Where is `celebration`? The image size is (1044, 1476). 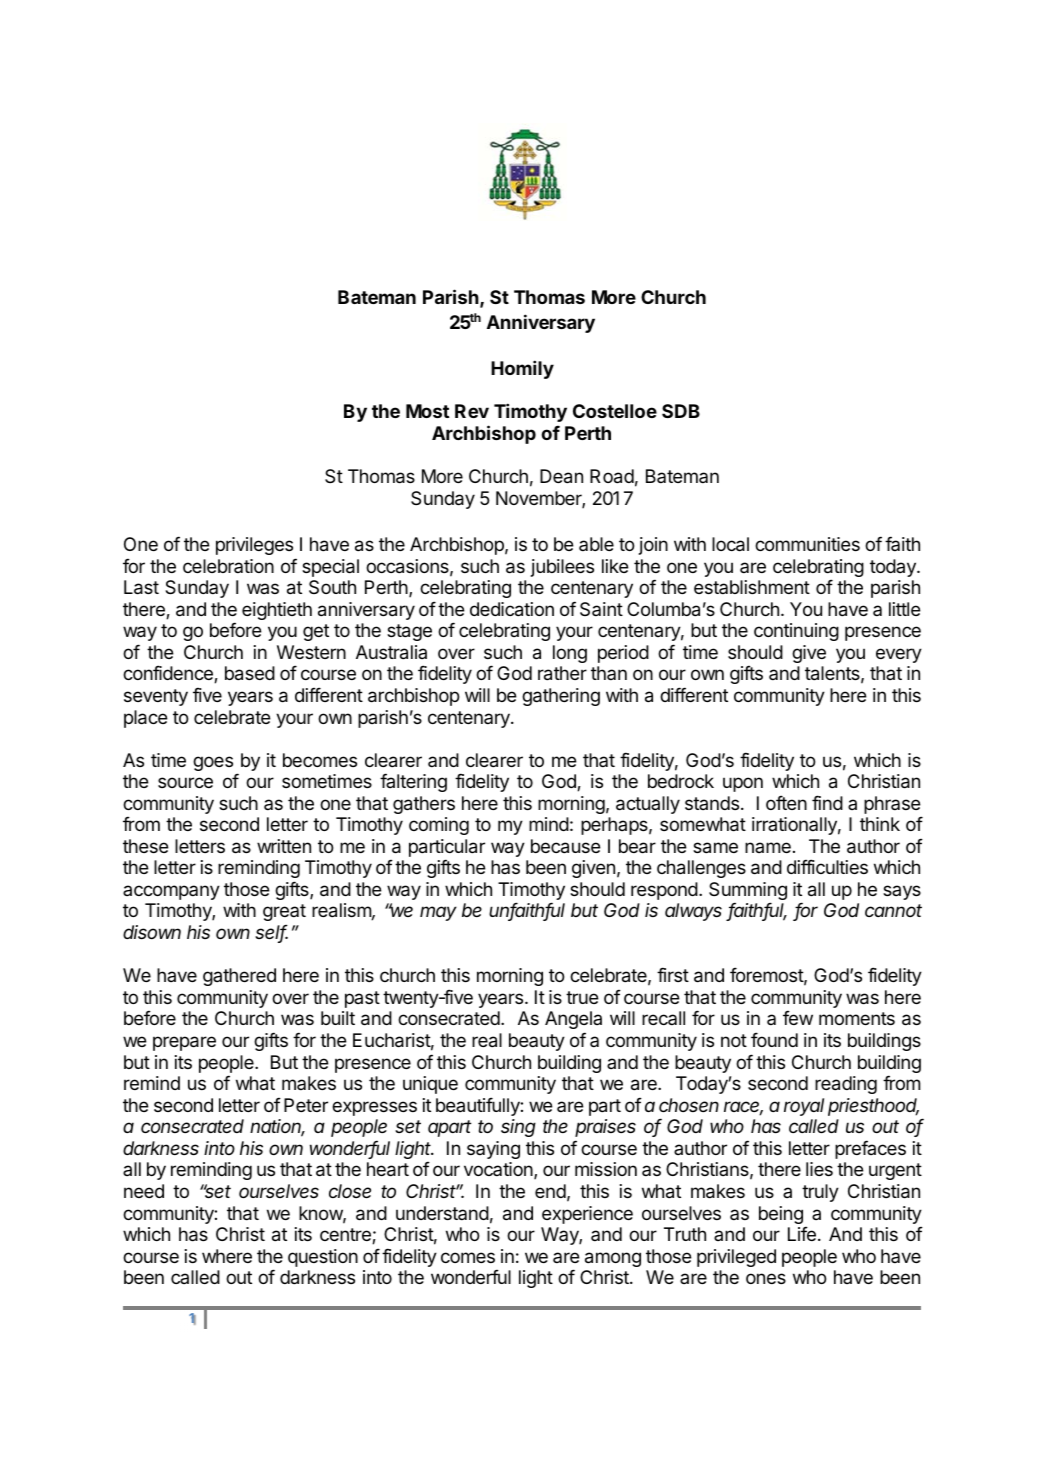
celebration is located at coordinates (228, 566).
